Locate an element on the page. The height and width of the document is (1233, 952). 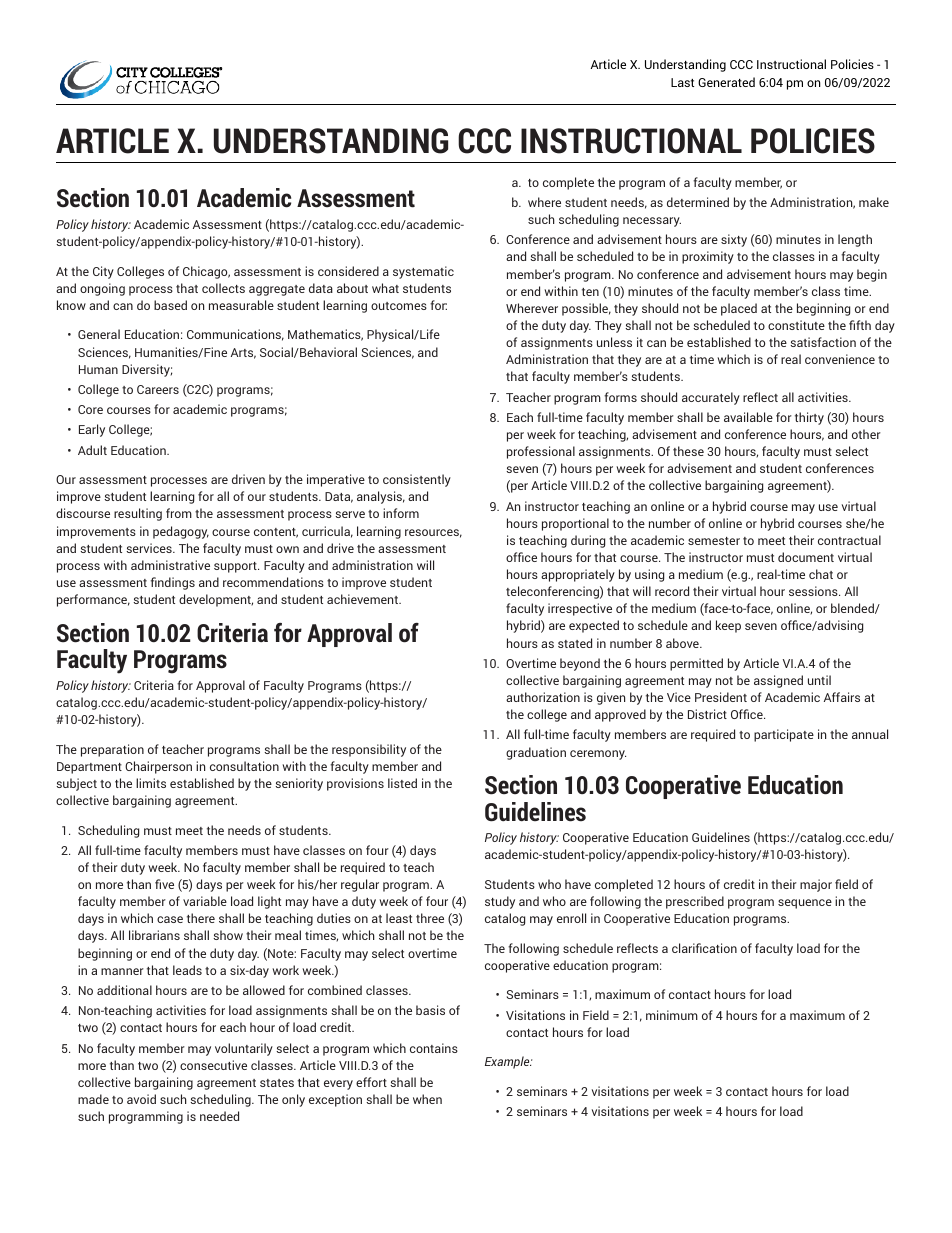
major is located at coordinates (816, 885).
